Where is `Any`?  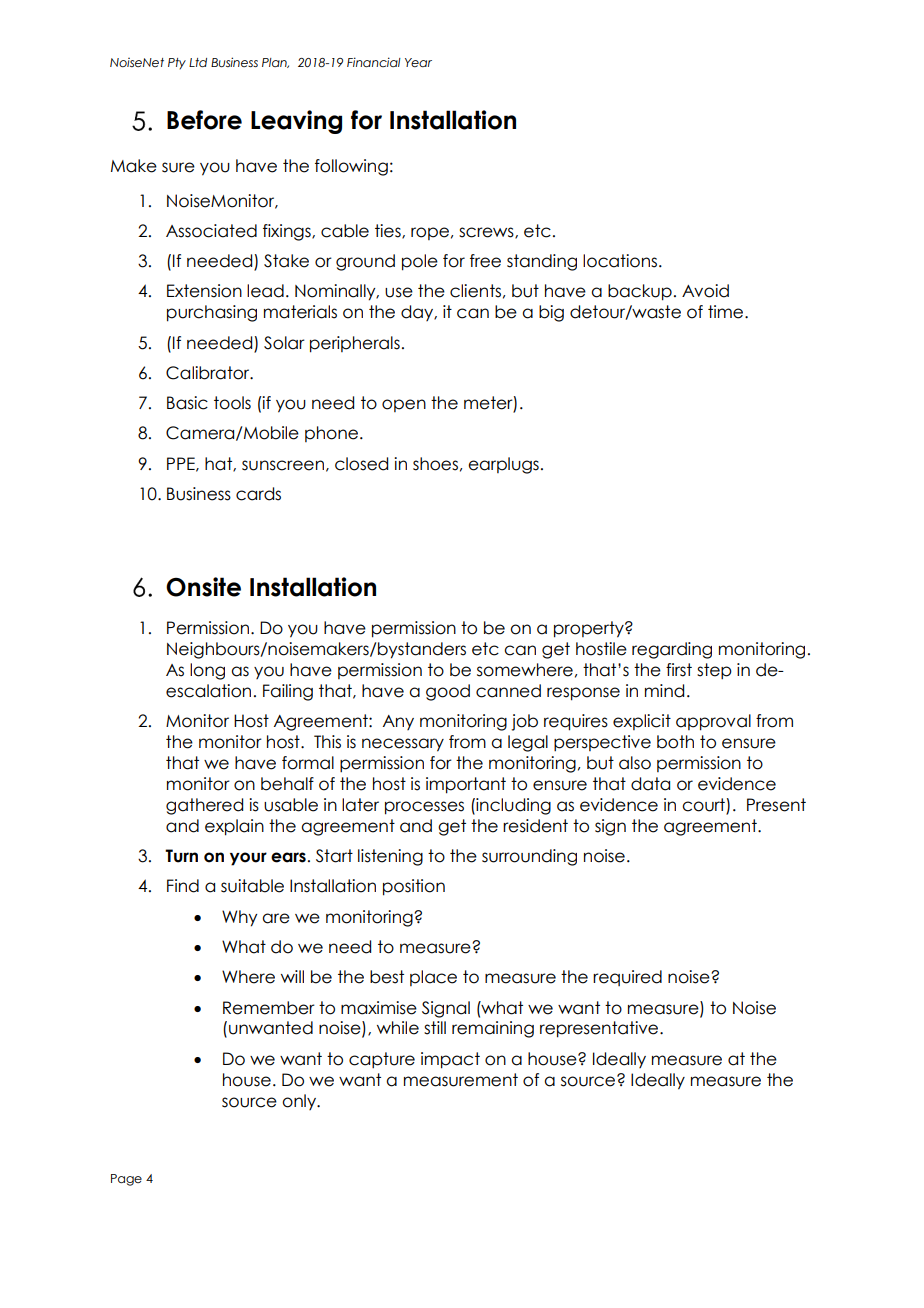 Any is located at coordinates (398, 722).
